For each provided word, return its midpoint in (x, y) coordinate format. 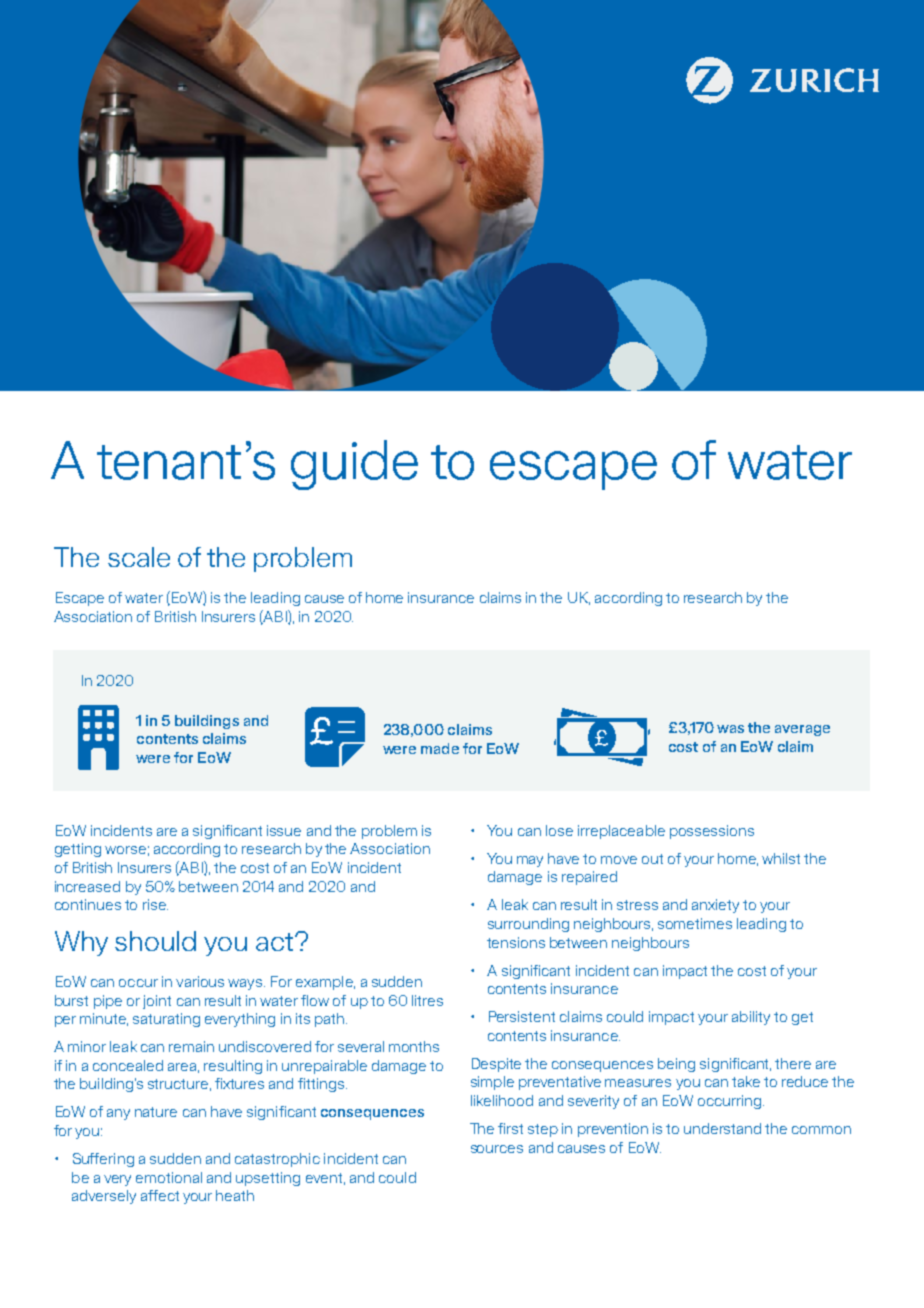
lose (559, 830)
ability (751, 1018)
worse (125, 850)
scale (139, 557)
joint (157, 1002)
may (530, 861)
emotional (169, 1177)
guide (354, 465)
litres (427, 1000)
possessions (712, 832)
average (802, 730)
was (730, 729)
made (440, 748)
